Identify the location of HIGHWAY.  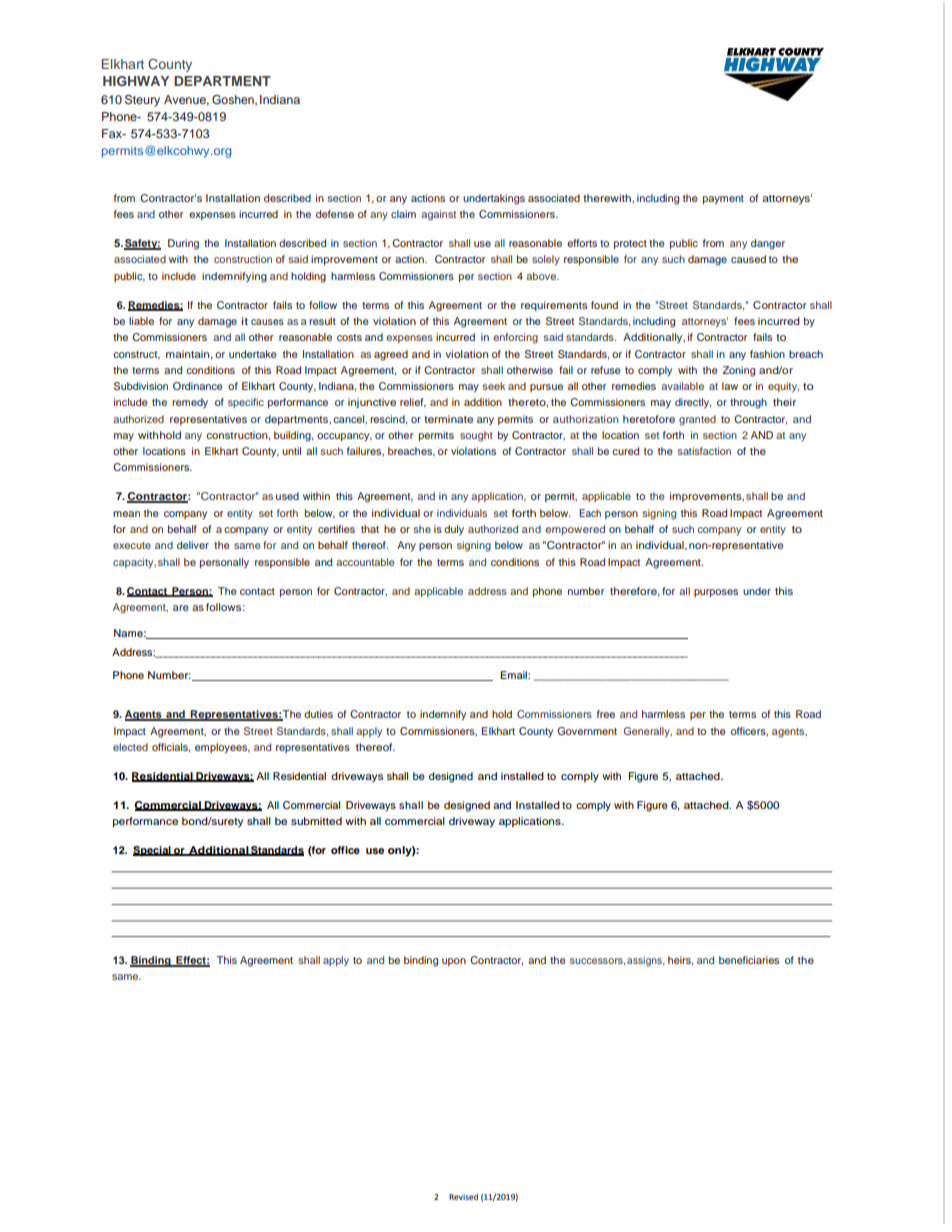
(136, 81).
